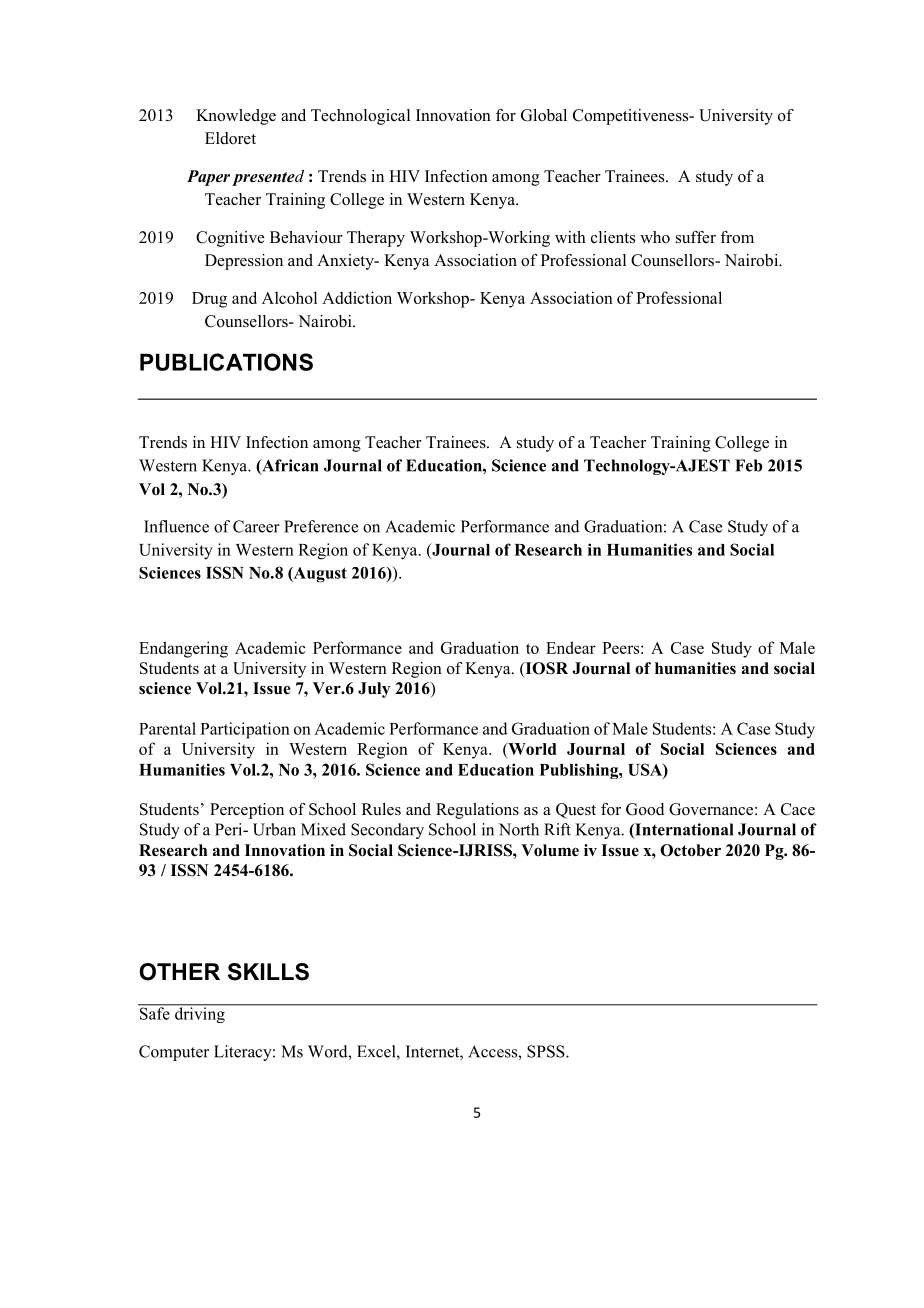 The width and height of the screenshot is (924, 1308). What do you see at coordinates (360, 117) in the screenshot?
I see `Technological` at bounding box center [360, 117].
